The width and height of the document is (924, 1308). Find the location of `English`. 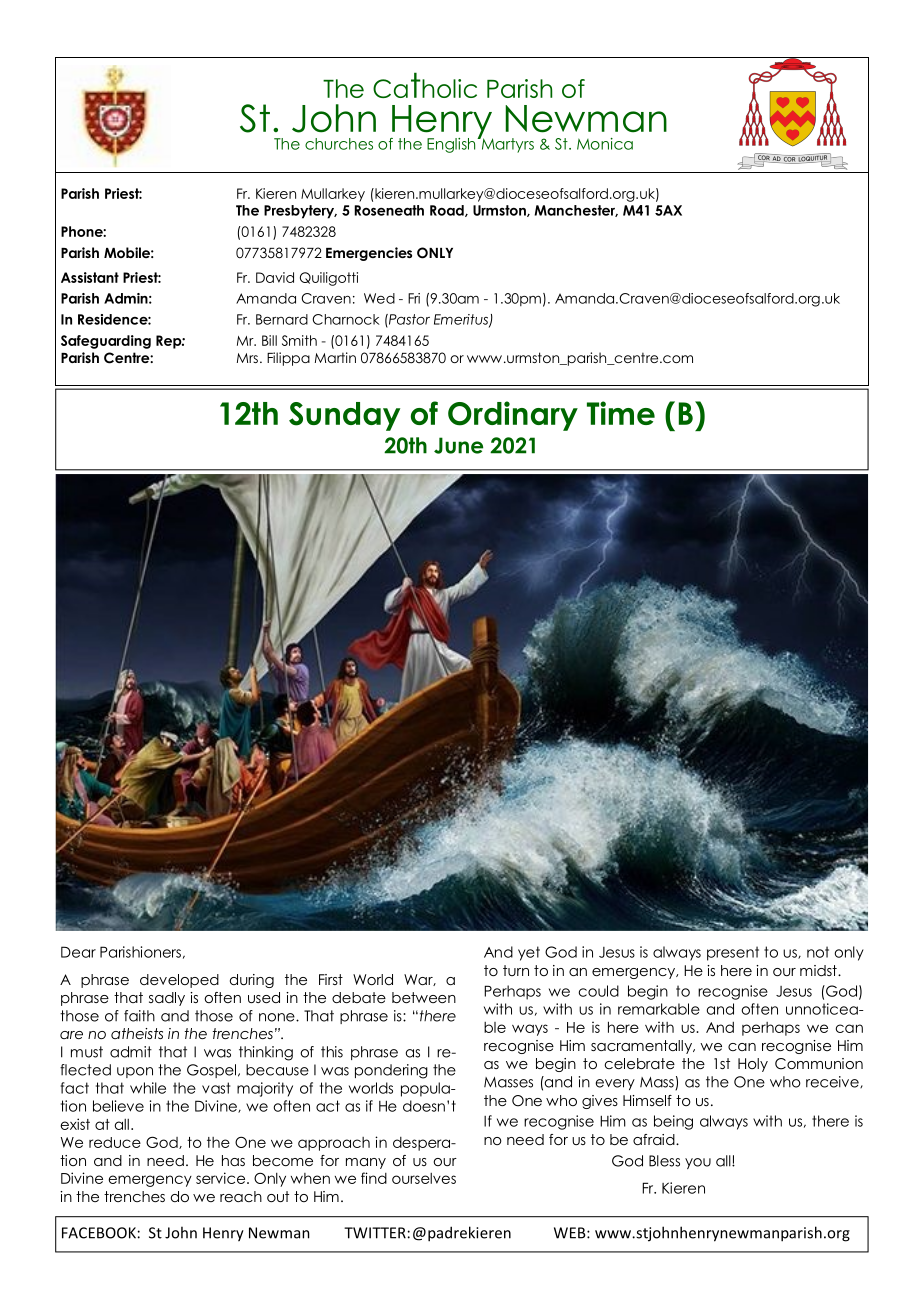

English is located at coordinates (452, 145).
